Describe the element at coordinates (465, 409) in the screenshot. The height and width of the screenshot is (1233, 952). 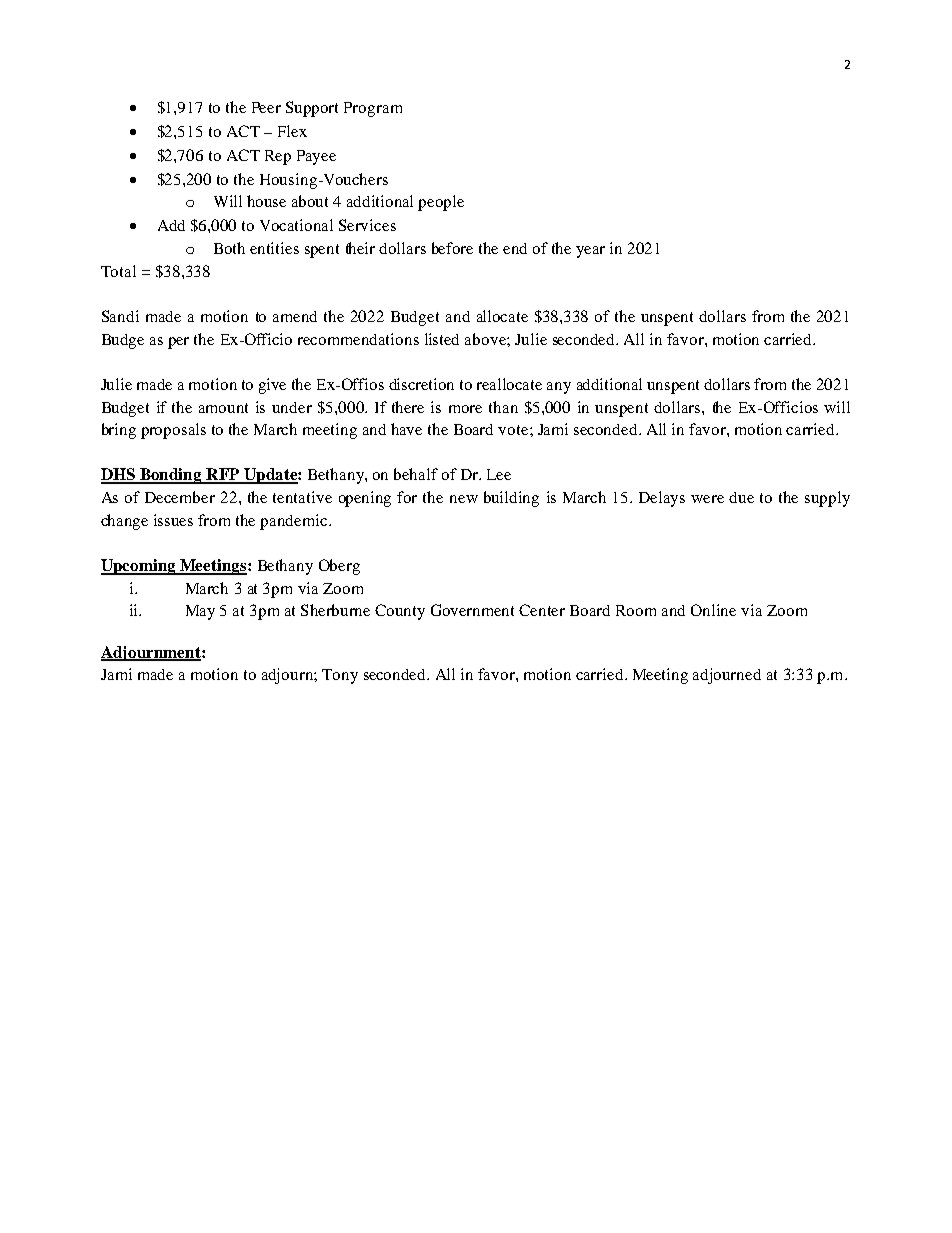
I see `more` at that location.
